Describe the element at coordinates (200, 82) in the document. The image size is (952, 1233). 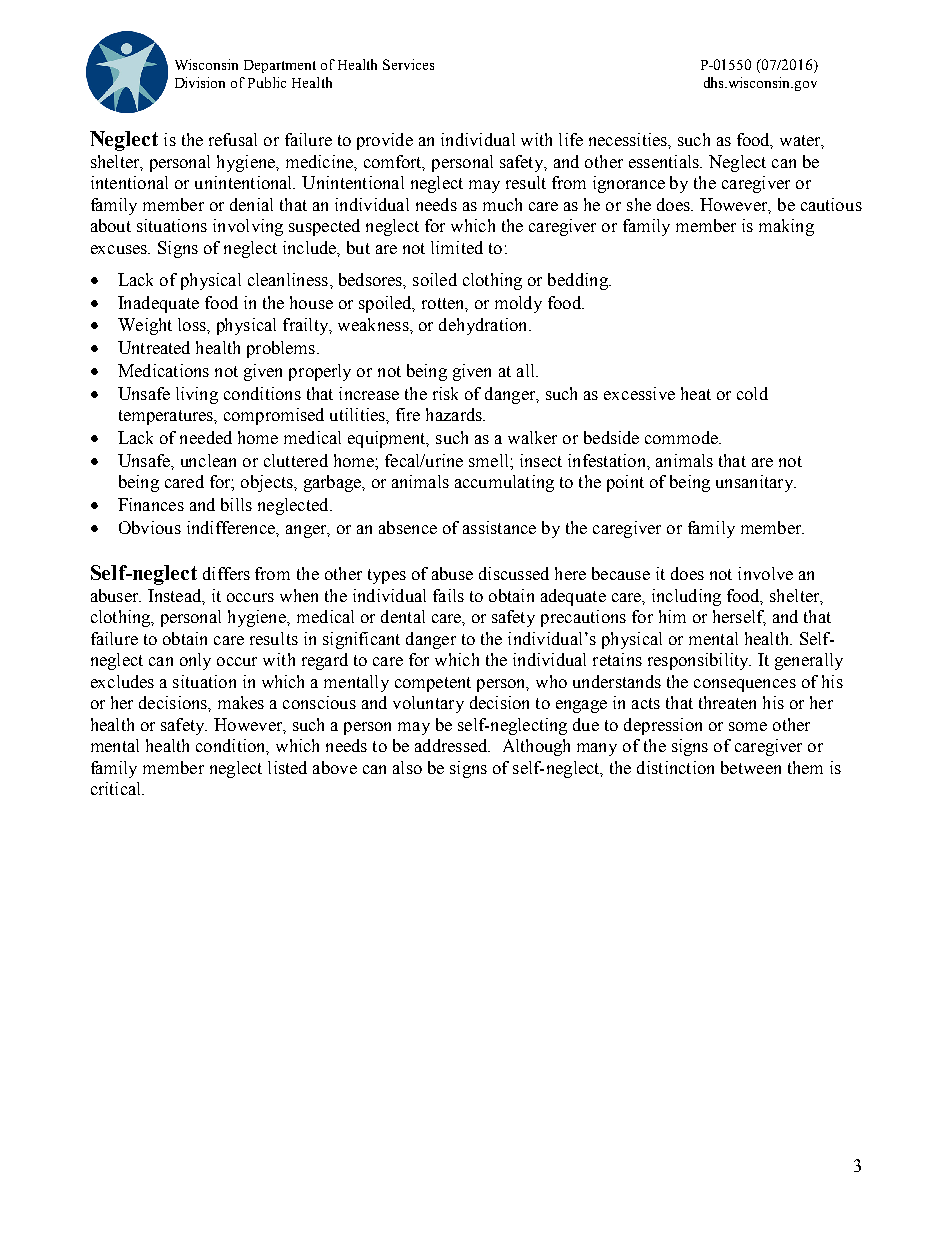
I see `Division` at that location.
